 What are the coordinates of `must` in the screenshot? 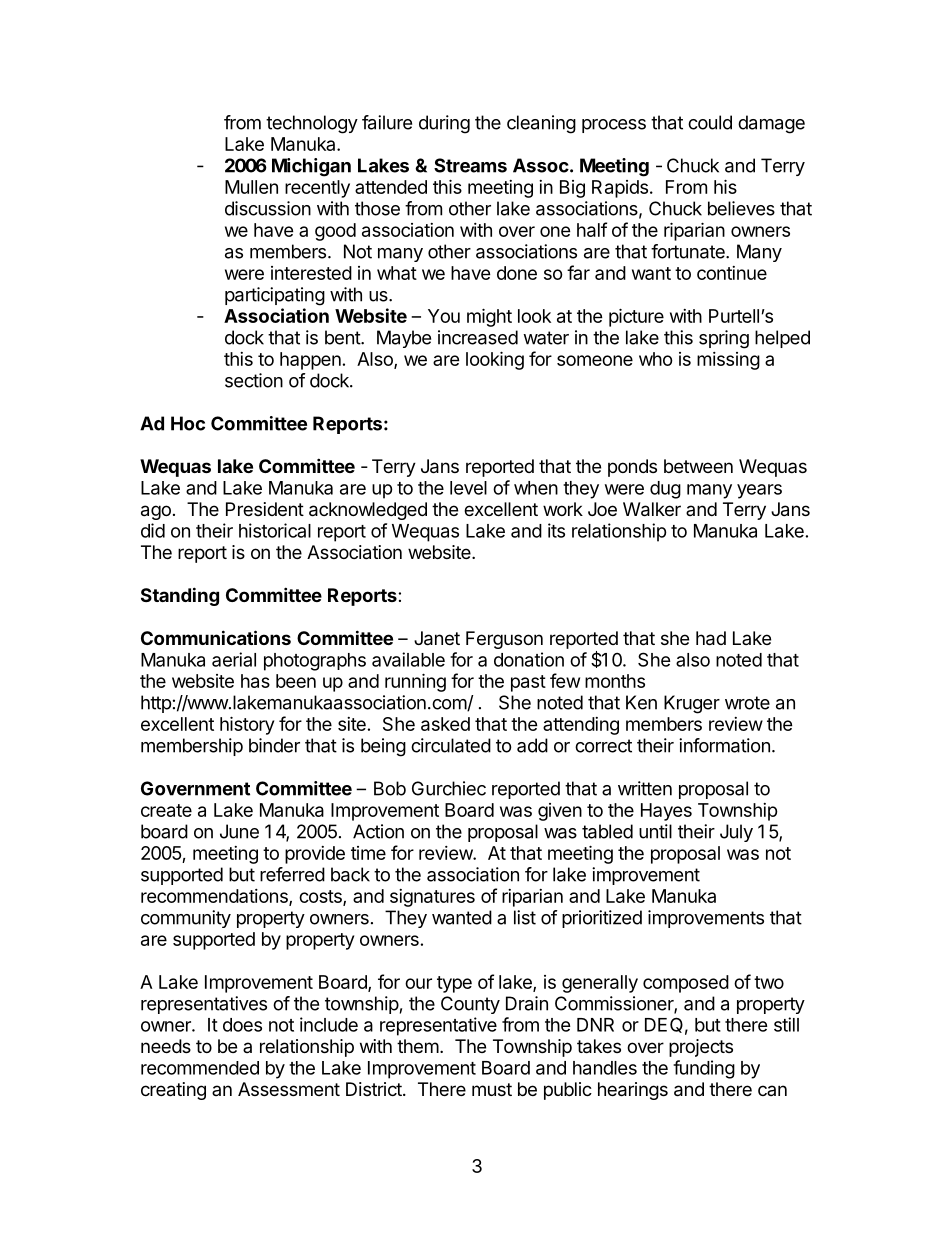 It's located at (492, 1089).
